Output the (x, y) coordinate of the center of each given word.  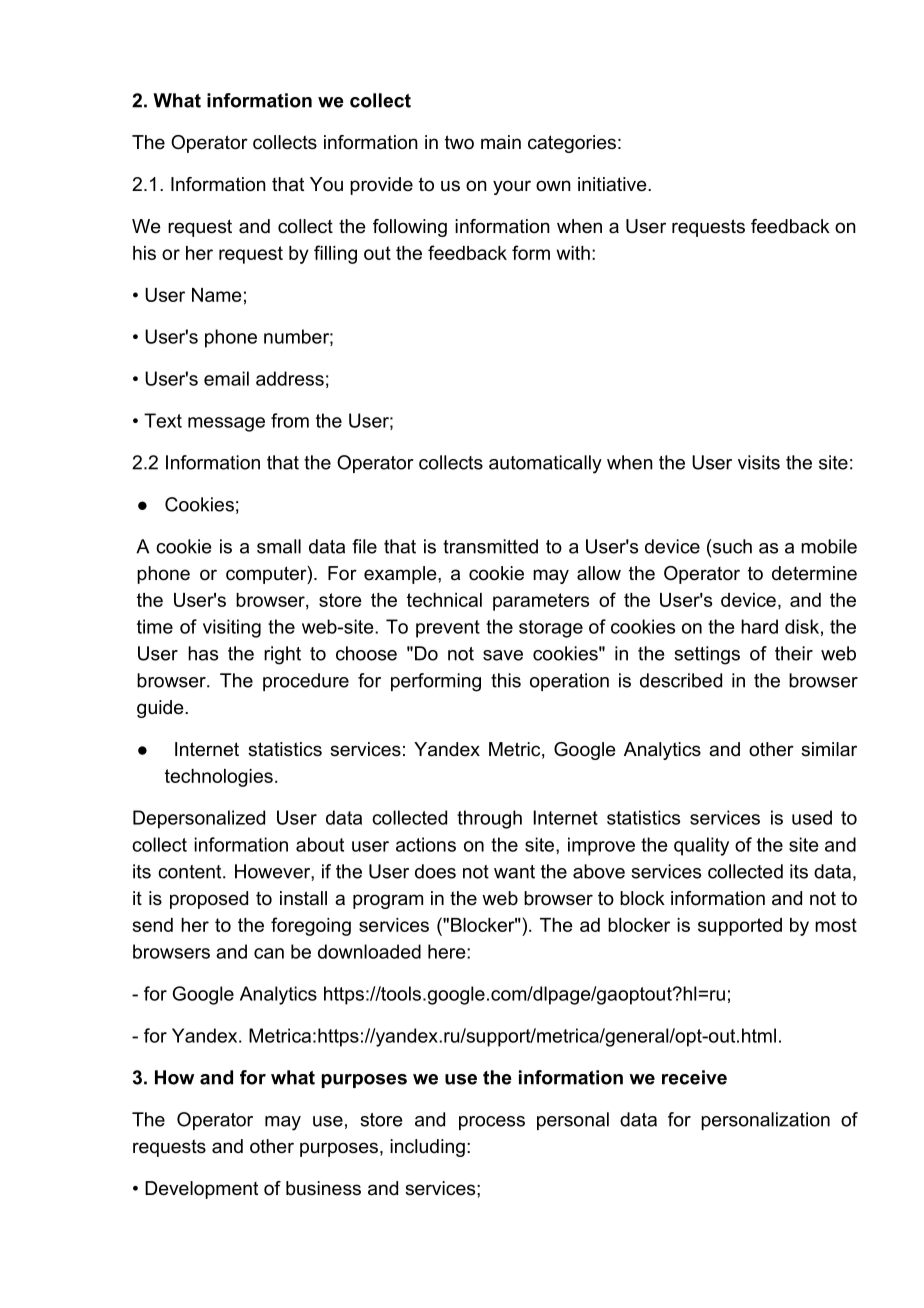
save (503, 655)
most (836, 925)
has (203, 653)
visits (759, 462)
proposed (209, 900)
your (512, 187)
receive (694, 1077)
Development (201, 1190)
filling (335, 254)
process (492, 1123)
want (514, 872)
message (226, 424)
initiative (613, 184)
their (794, 653)
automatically (545, 464)
